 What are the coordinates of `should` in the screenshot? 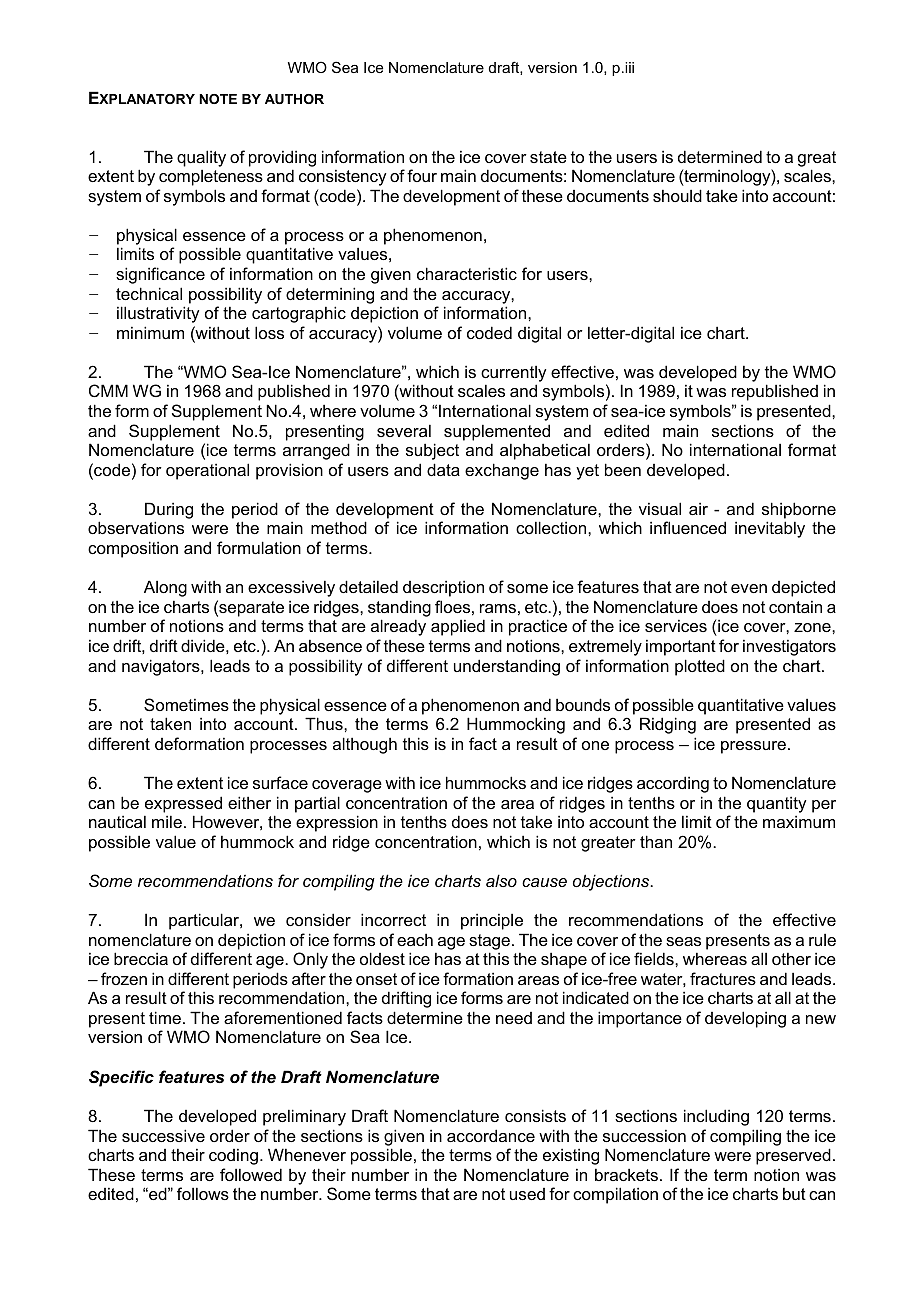 It's located at (677, 195).
